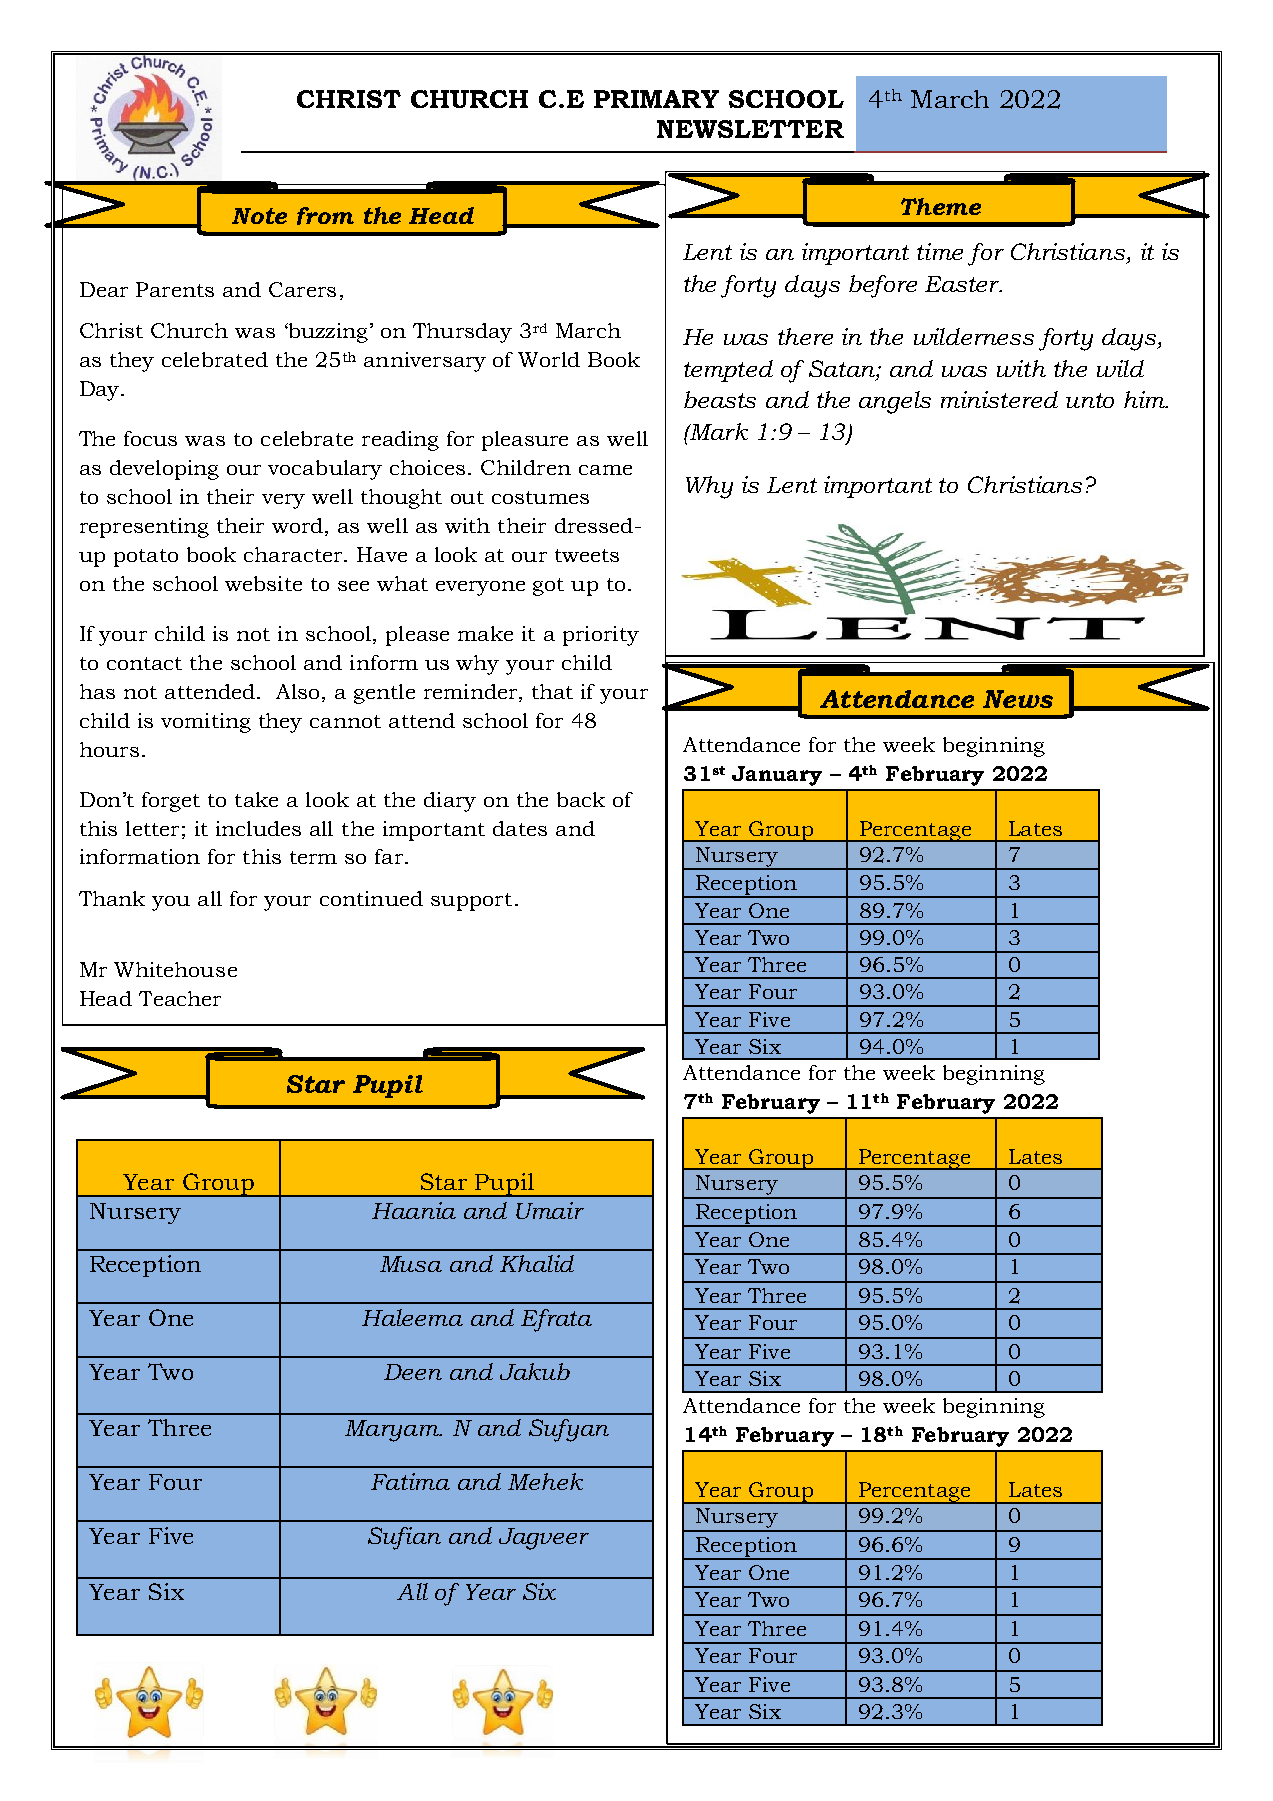 This page has height=1801, width=1273. I want to click on PRIMARY, so click(656, 99).
